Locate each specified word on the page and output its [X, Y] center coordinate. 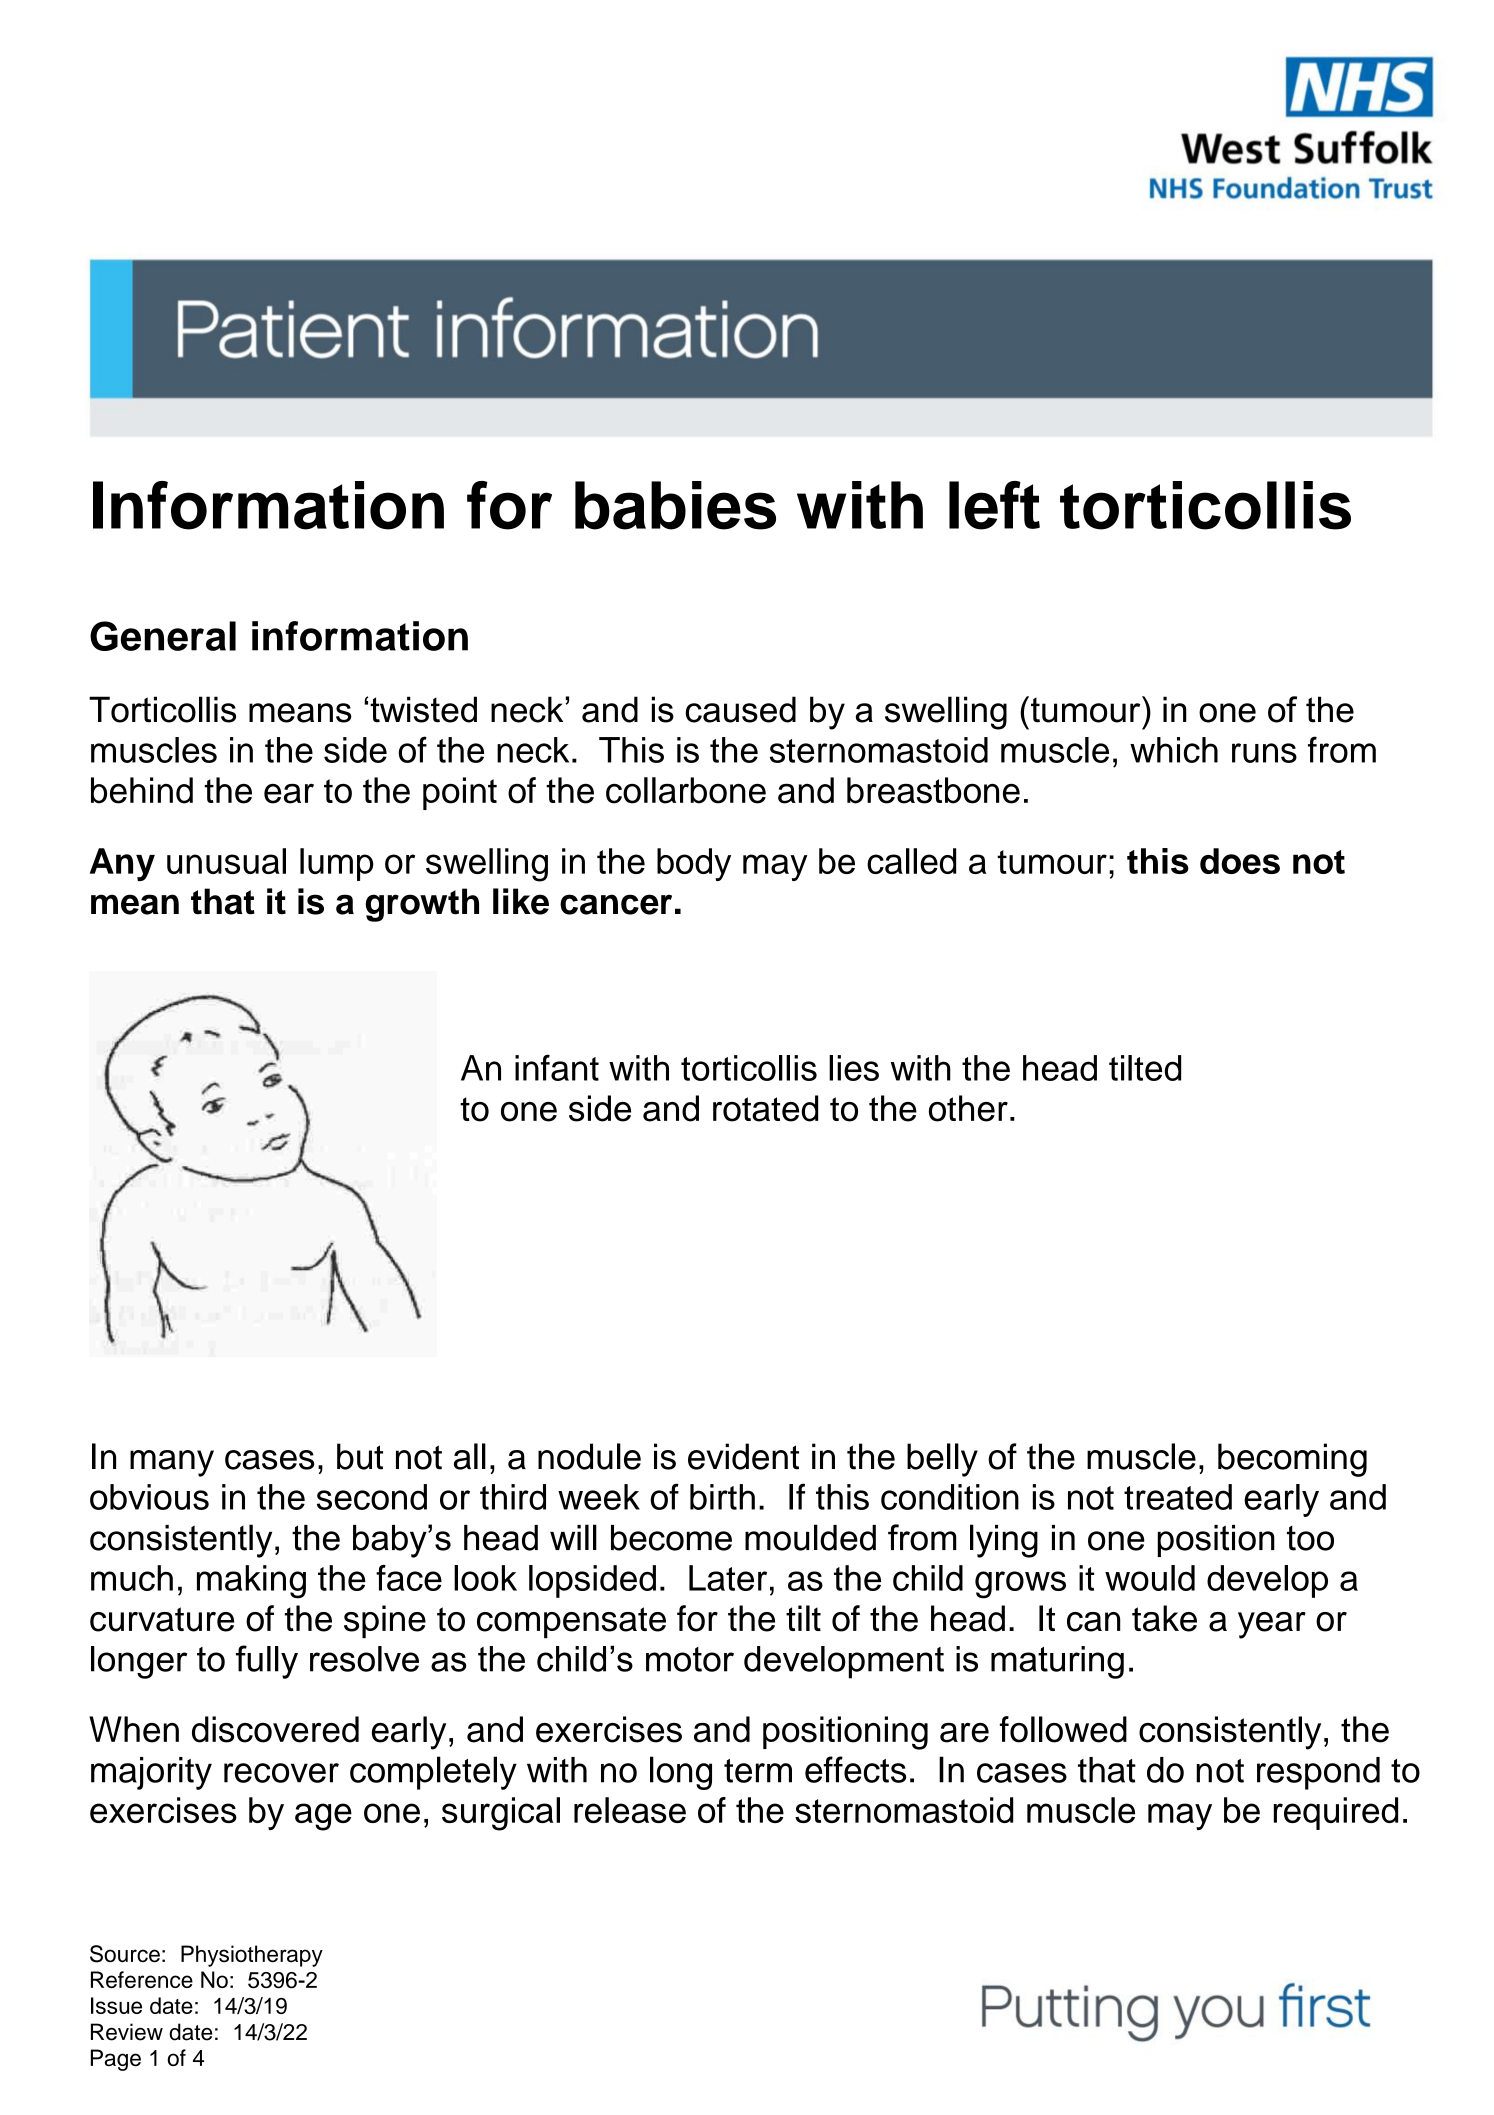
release [630, 1810]
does [1240, 861]
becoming [1292, 1460]
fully [267, 1662]
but [360, 1456]
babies [675, 505]
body [694, 864]
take [1164, 1618]
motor [690, 1659]
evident [743, 1456]
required [1336, 1813]
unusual [226, 861]
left [994, 505]
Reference [142, 1979]
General [163, 636]
